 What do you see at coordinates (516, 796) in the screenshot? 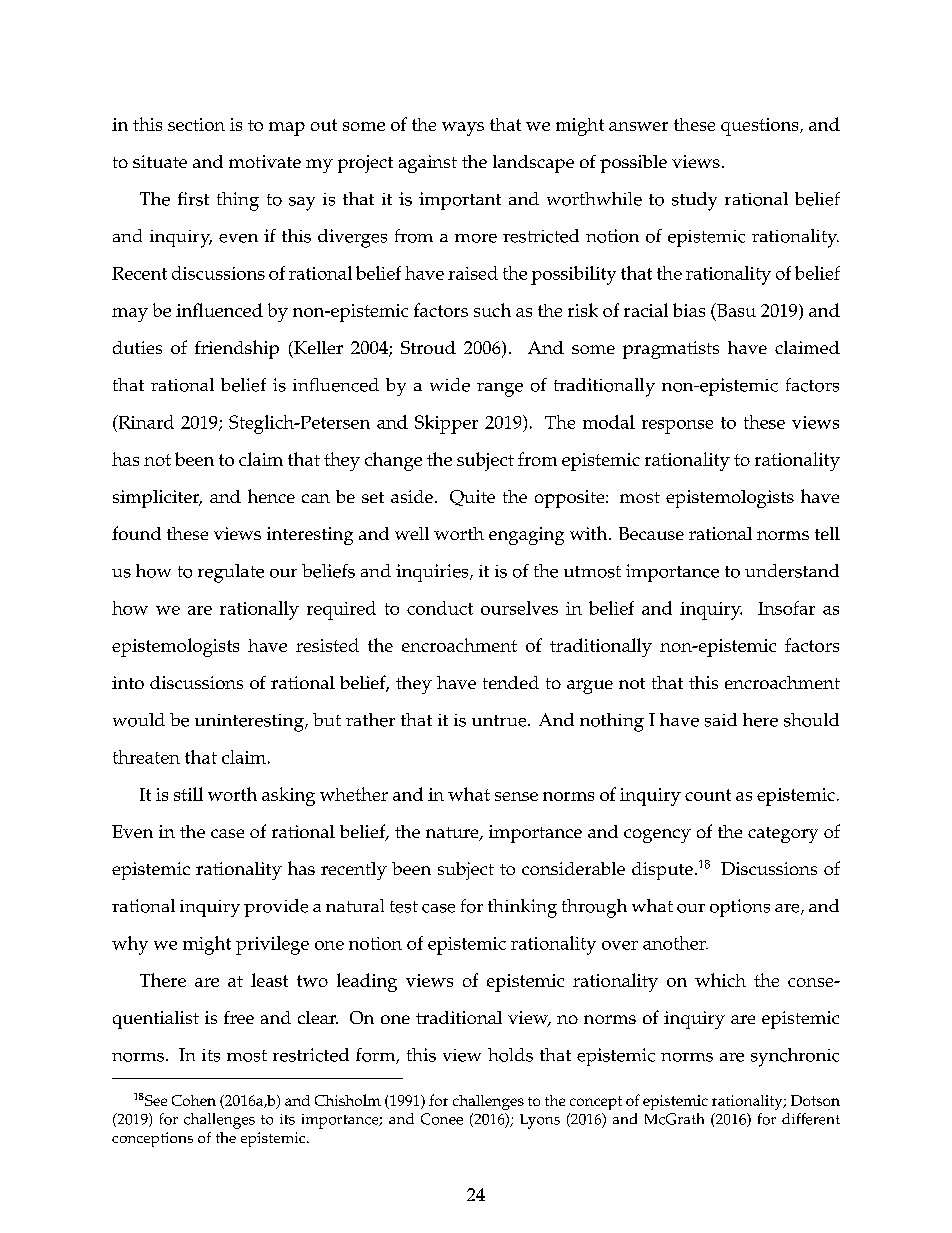
I see `sense` at bounding box center [516, 796].
